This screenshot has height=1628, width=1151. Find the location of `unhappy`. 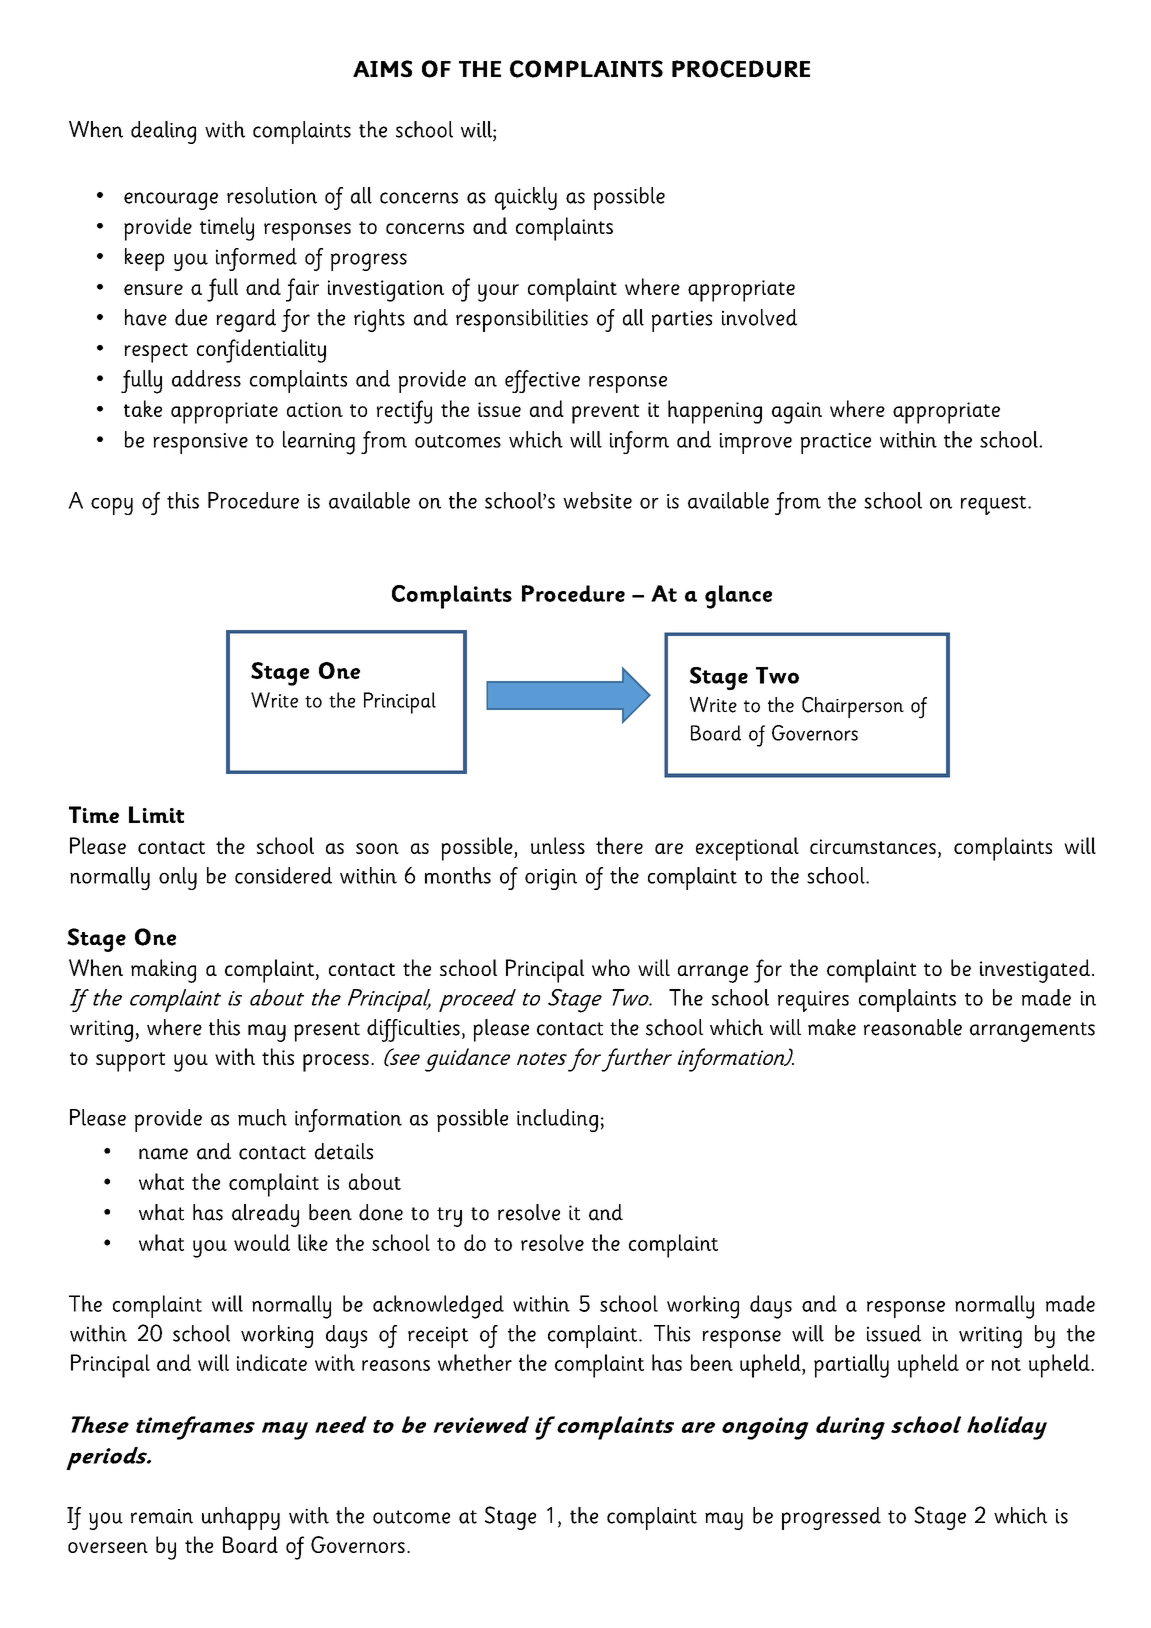

unhappy is located at coordinates (241, 1518).
